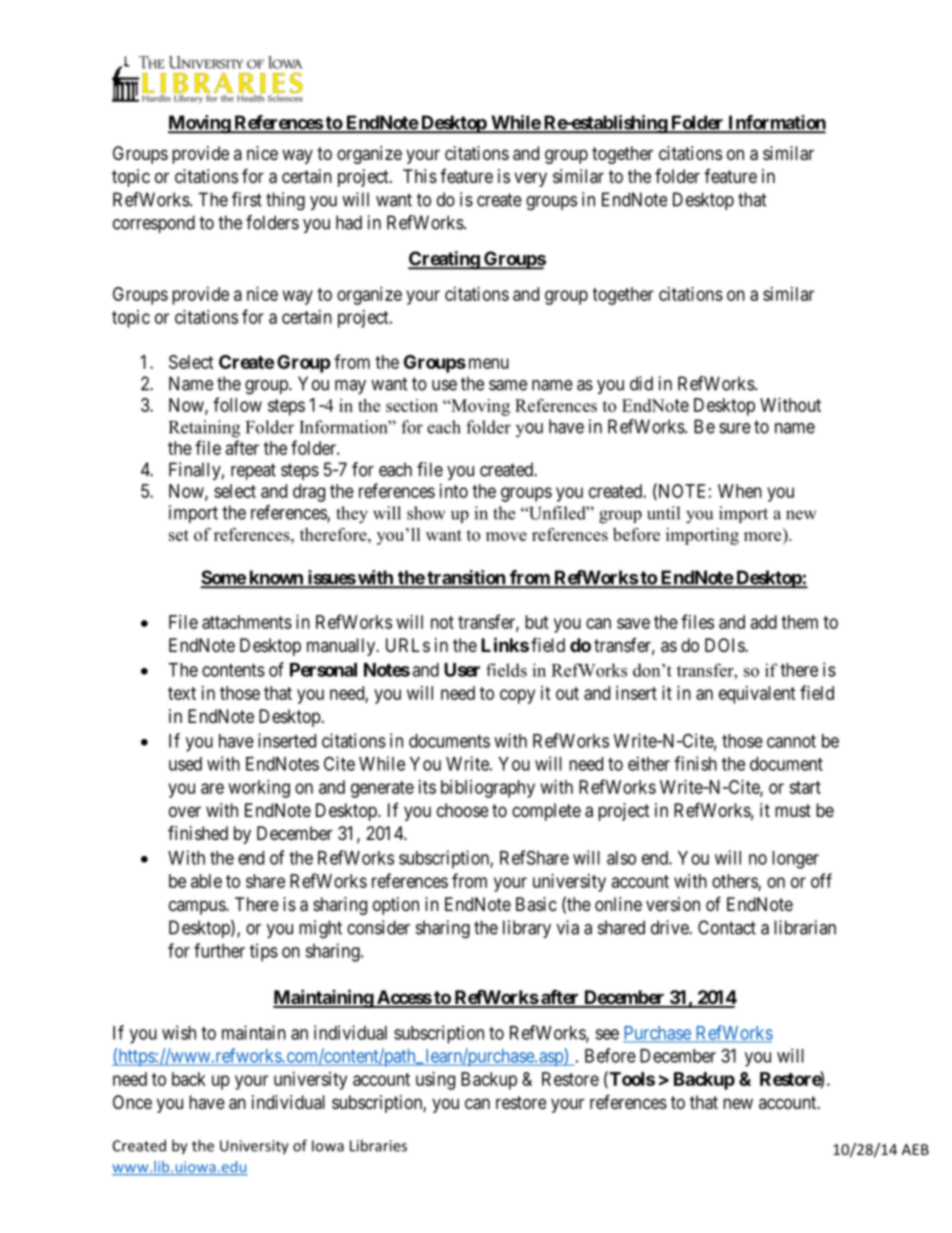 This screenshot has width=952, height=1233. Describe the element at coordinates (182, 693) in the screenshot. I see `text` at that location.
